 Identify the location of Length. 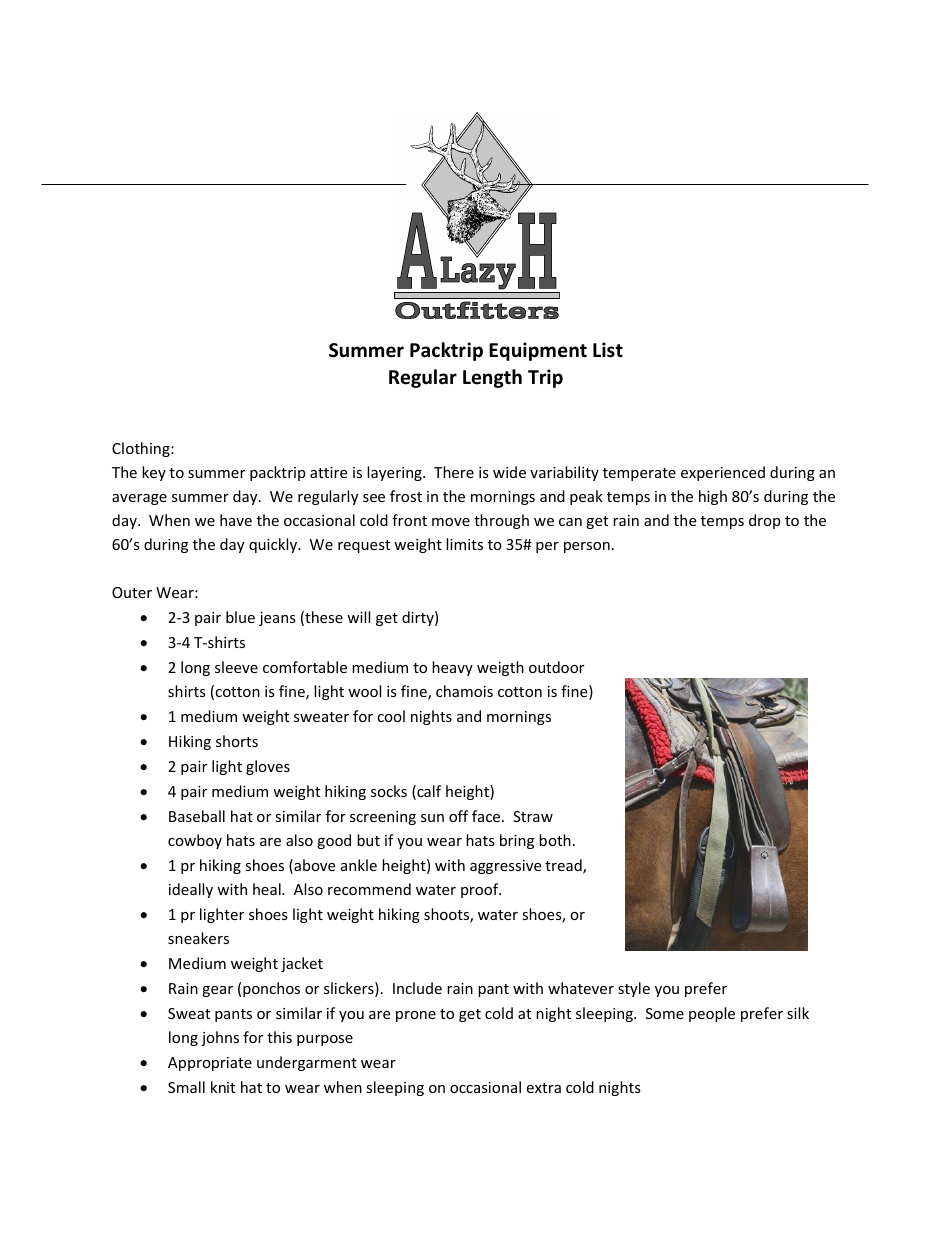
(492, 378).
